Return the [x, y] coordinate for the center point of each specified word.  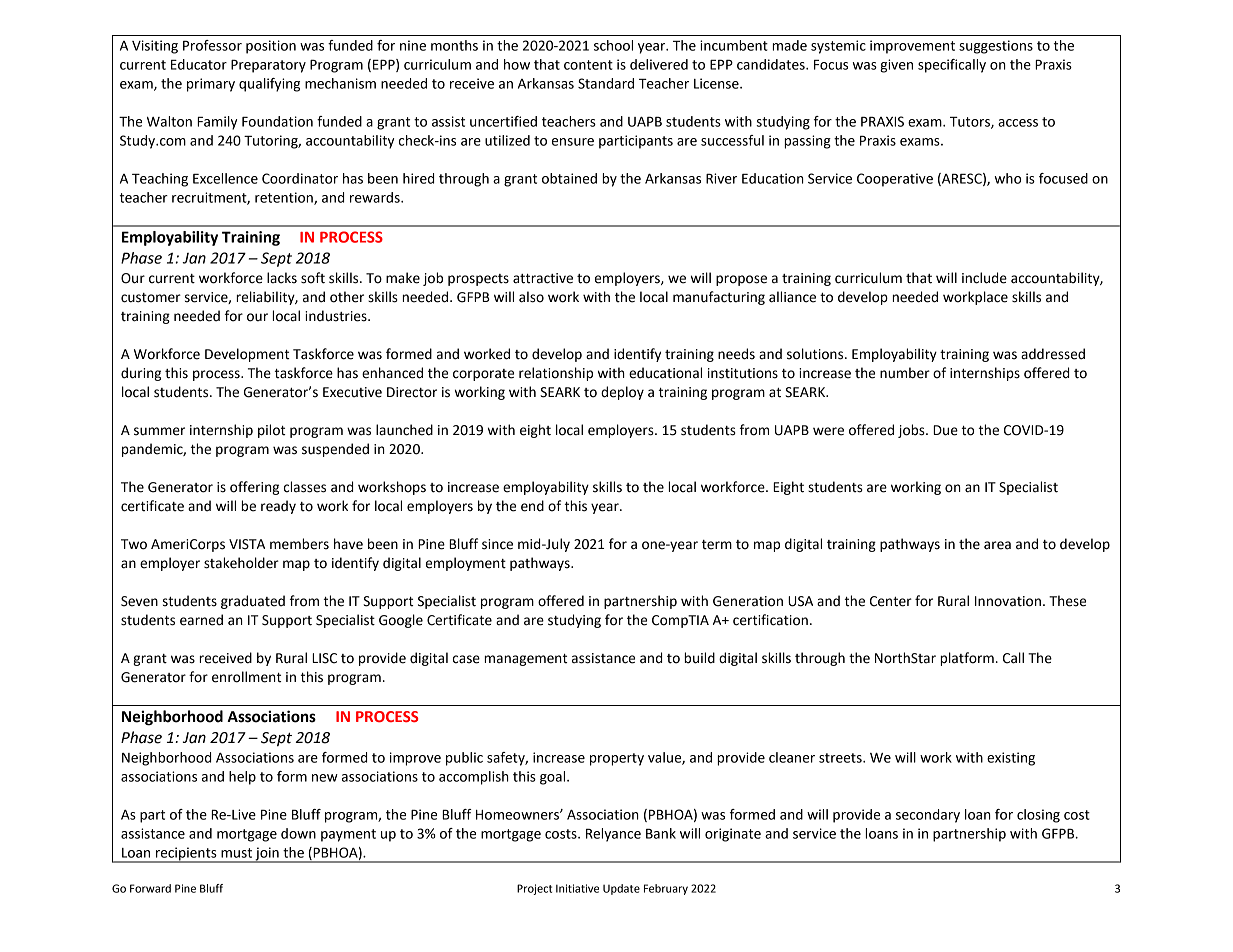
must [236, 853]
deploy [622, 393]
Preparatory [268, 66]
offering [254, 488]
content [588, 65]
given [896, 66]
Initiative [577, 888]
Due [945, 430]
